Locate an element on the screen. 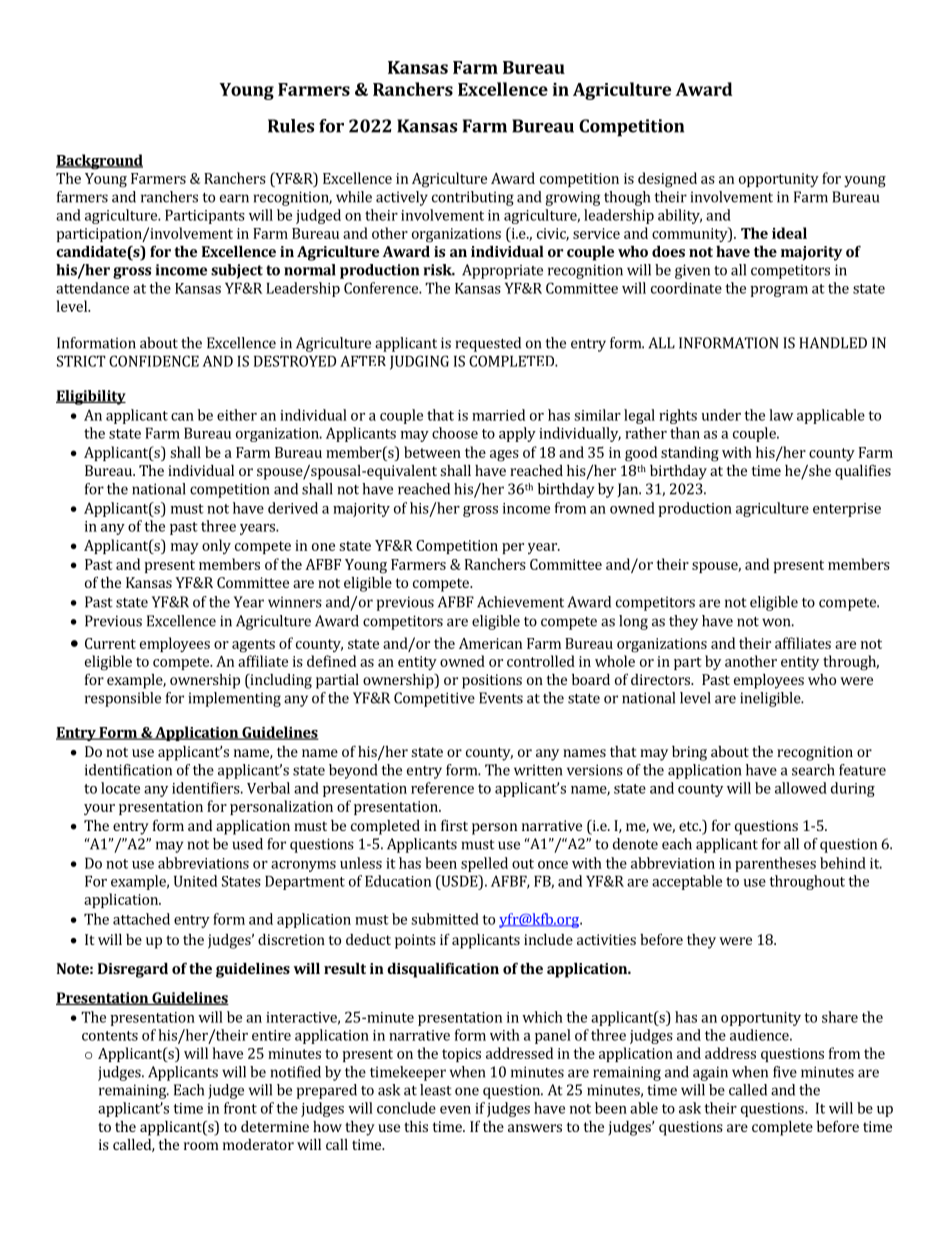  CONFIDENCE is located at coordinates (154, 361).
